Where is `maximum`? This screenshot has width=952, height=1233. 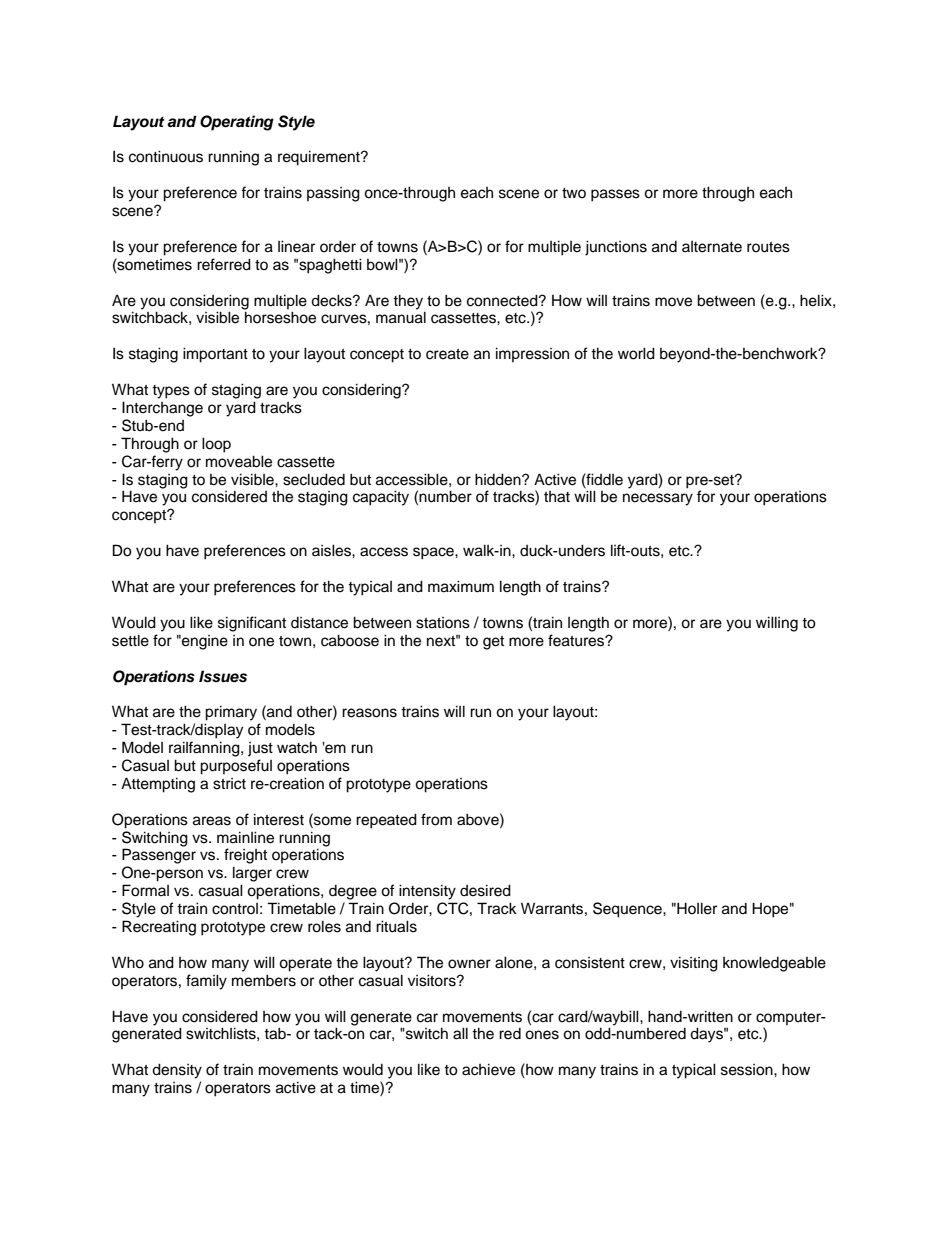
maximum is located at coordinates (461, 586).
